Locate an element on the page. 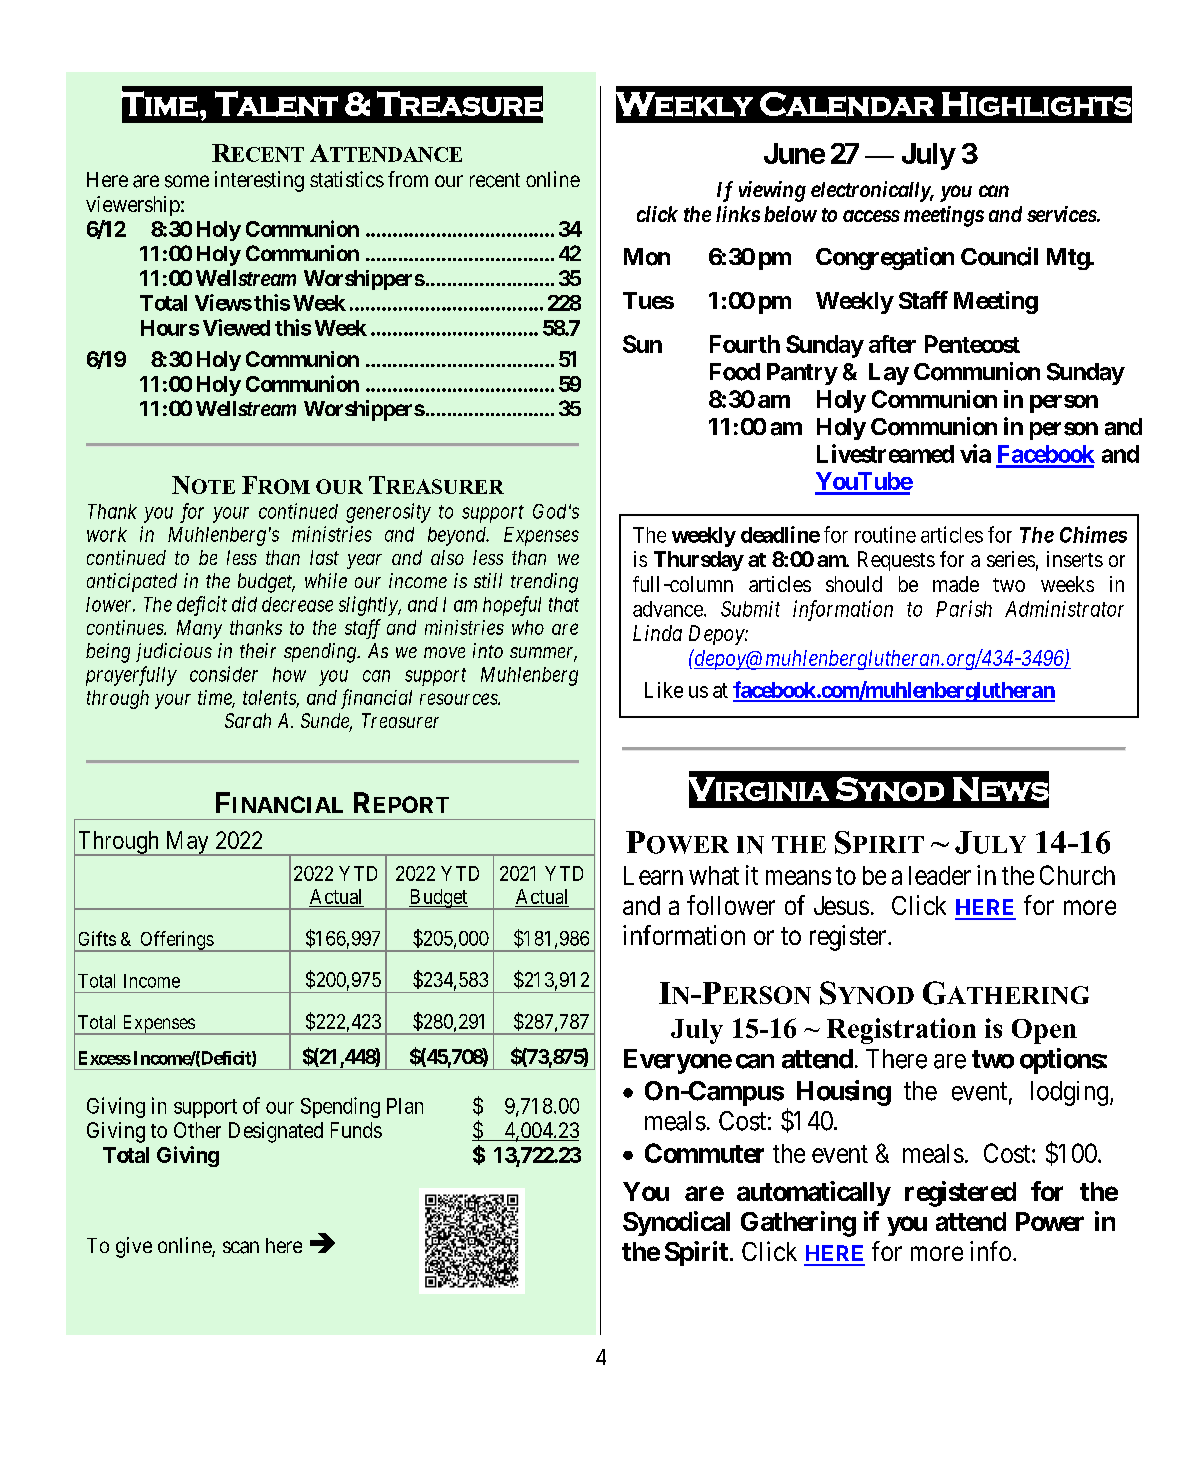 This document has height=1458, width=1201. Parish is located at coordinates (964, 608).
